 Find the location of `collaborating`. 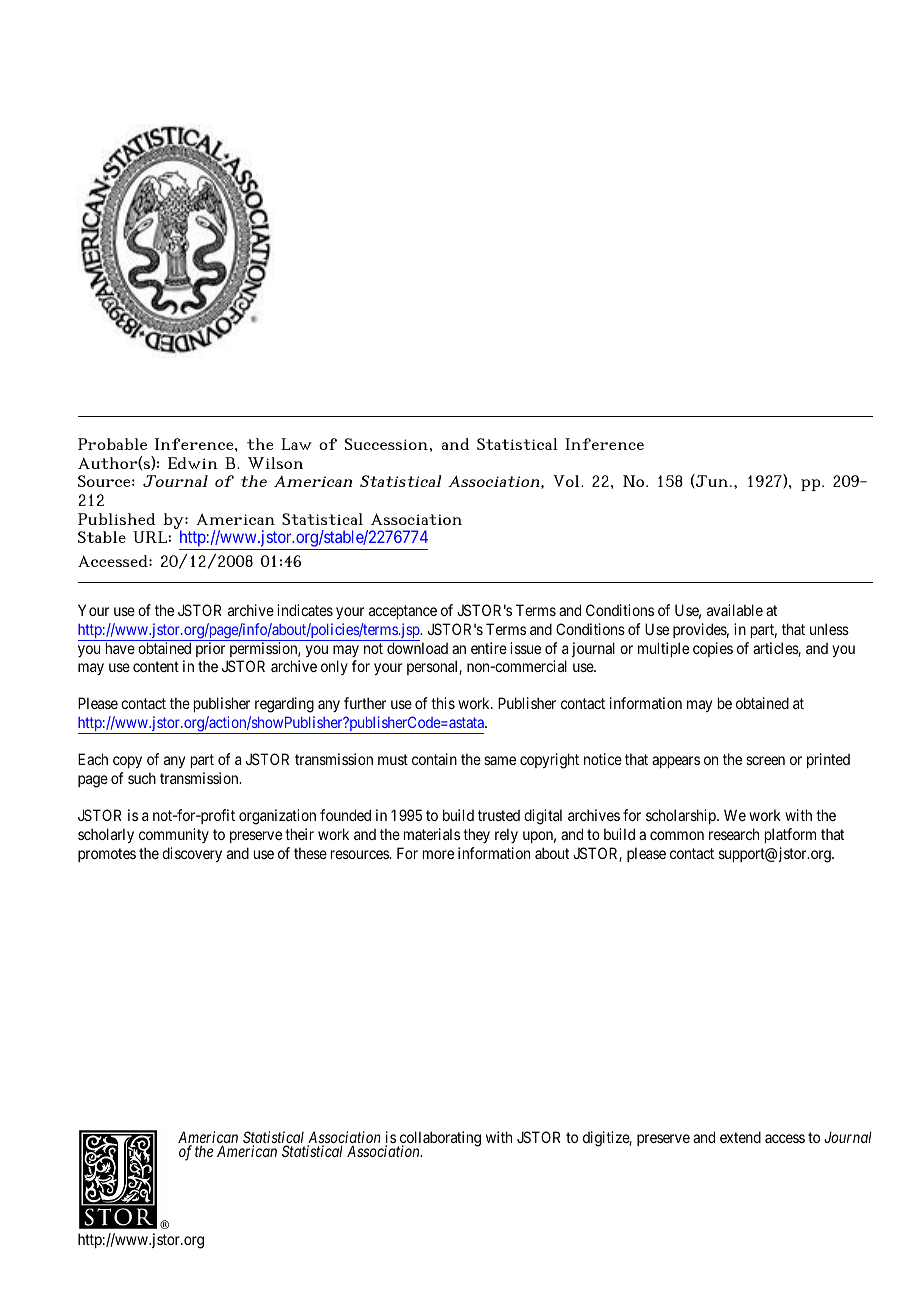

collaborating is located at coordinates (439, 1140).
